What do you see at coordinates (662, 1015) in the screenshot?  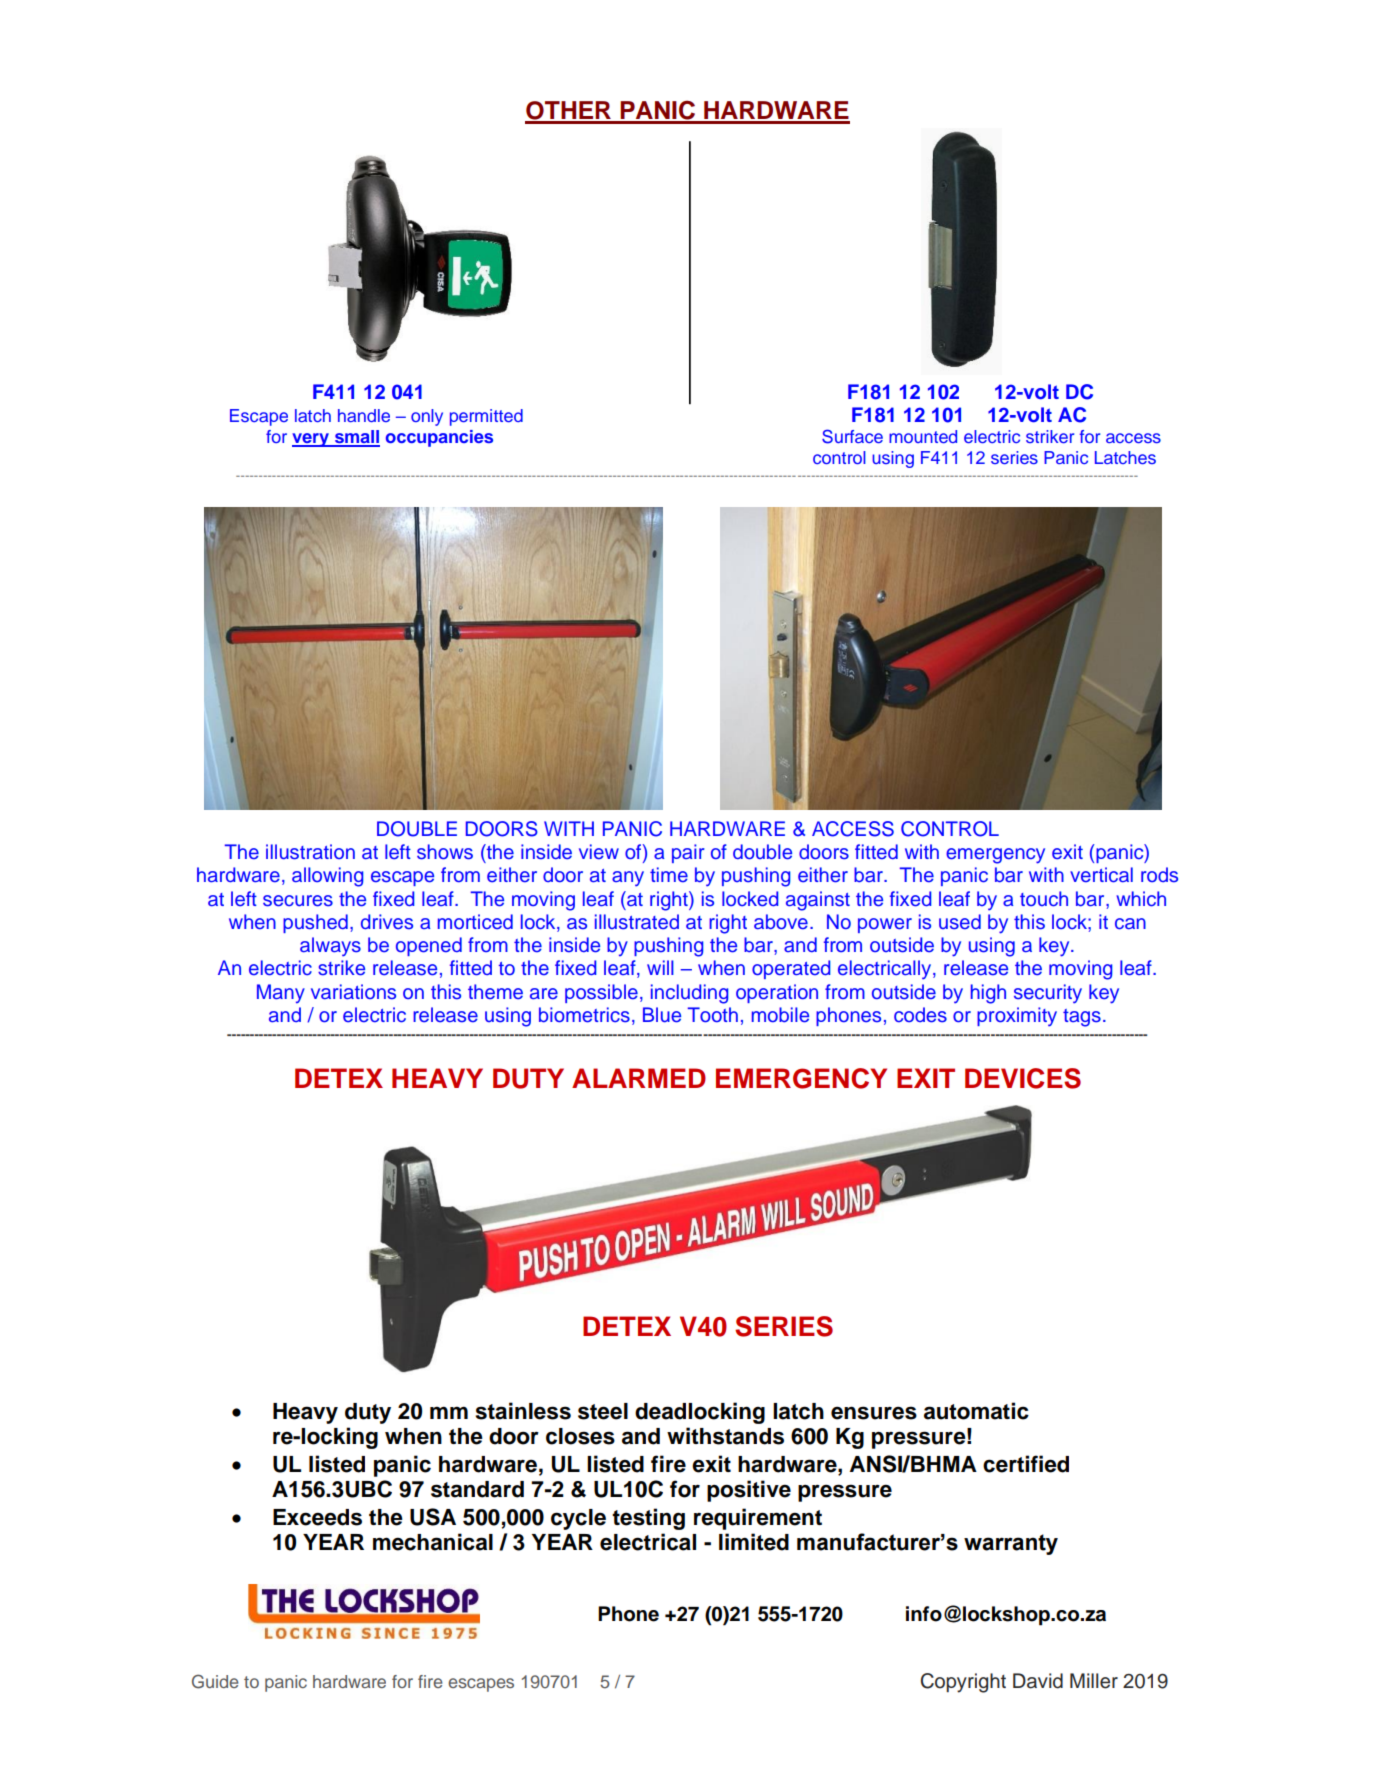 I see `Blue` at bounding box center [662, 1015].
